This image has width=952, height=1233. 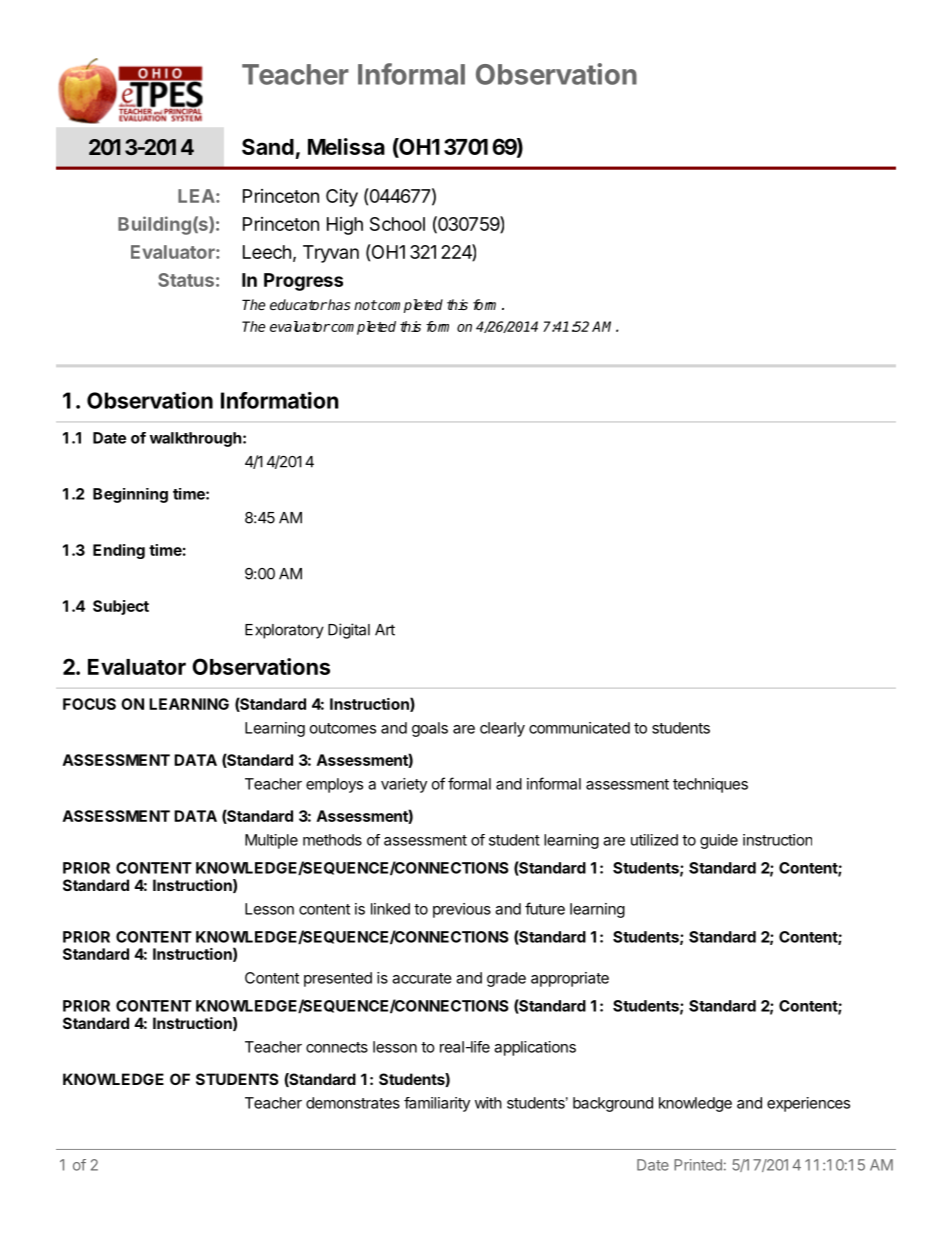 I want to click on Printed, so click(x=698, y=1165).
